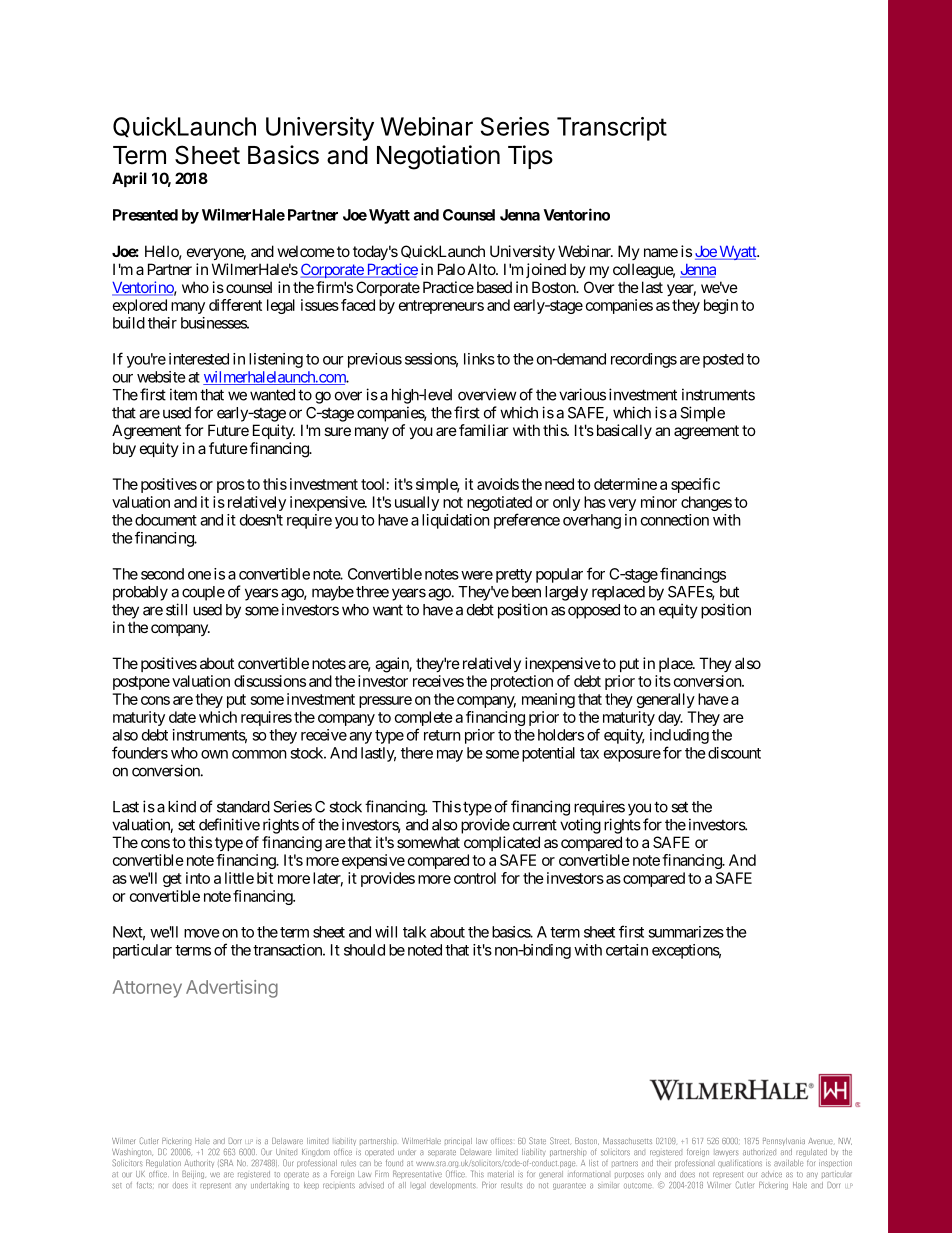 This document has height=1233, width=952. I want to click on April, so click(129, 179).
